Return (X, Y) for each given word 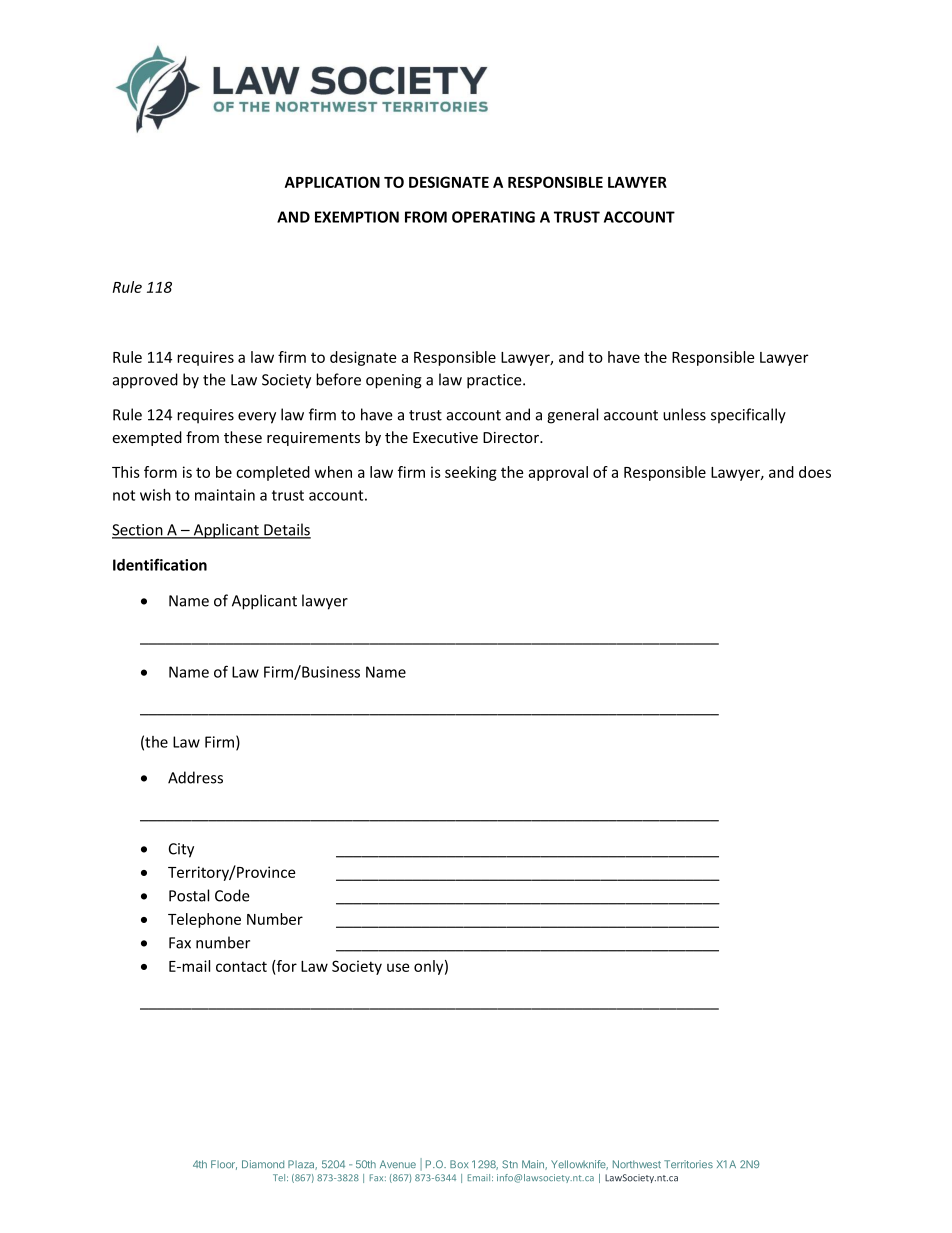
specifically (748, 416)
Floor (224, 1165)
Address (195, 777)
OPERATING (493, 217)
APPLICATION (332, 182)
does (815, 472)
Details (286, 530)
